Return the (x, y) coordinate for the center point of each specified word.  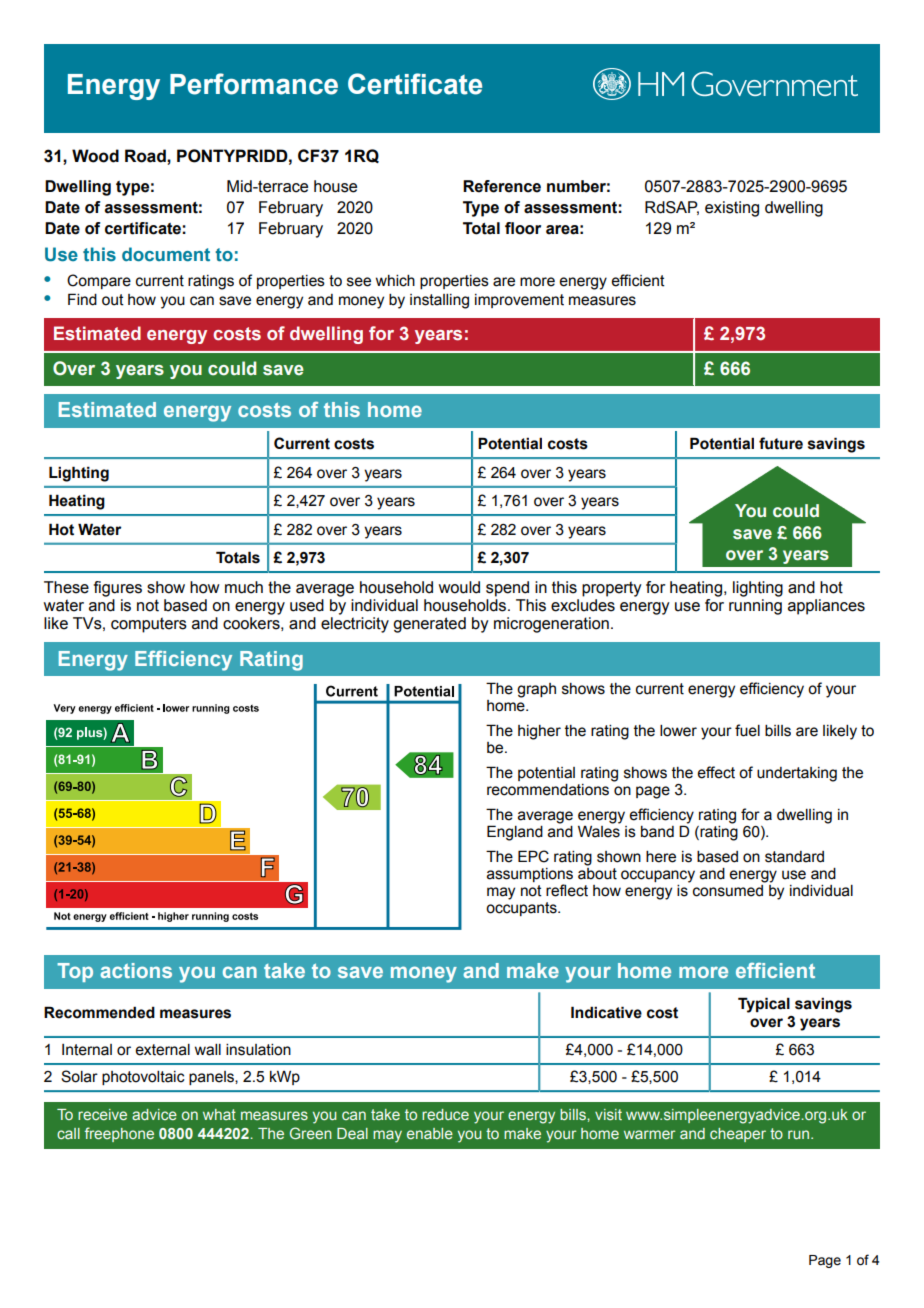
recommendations (548, 790)
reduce (445, 1114)
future (781, 443)
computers (149, 625)
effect (716, 772)
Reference (502, 186)
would (459, 587)
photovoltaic (143, 1078)
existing (732, 209)
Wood (95, 156)
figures (118, 589)
